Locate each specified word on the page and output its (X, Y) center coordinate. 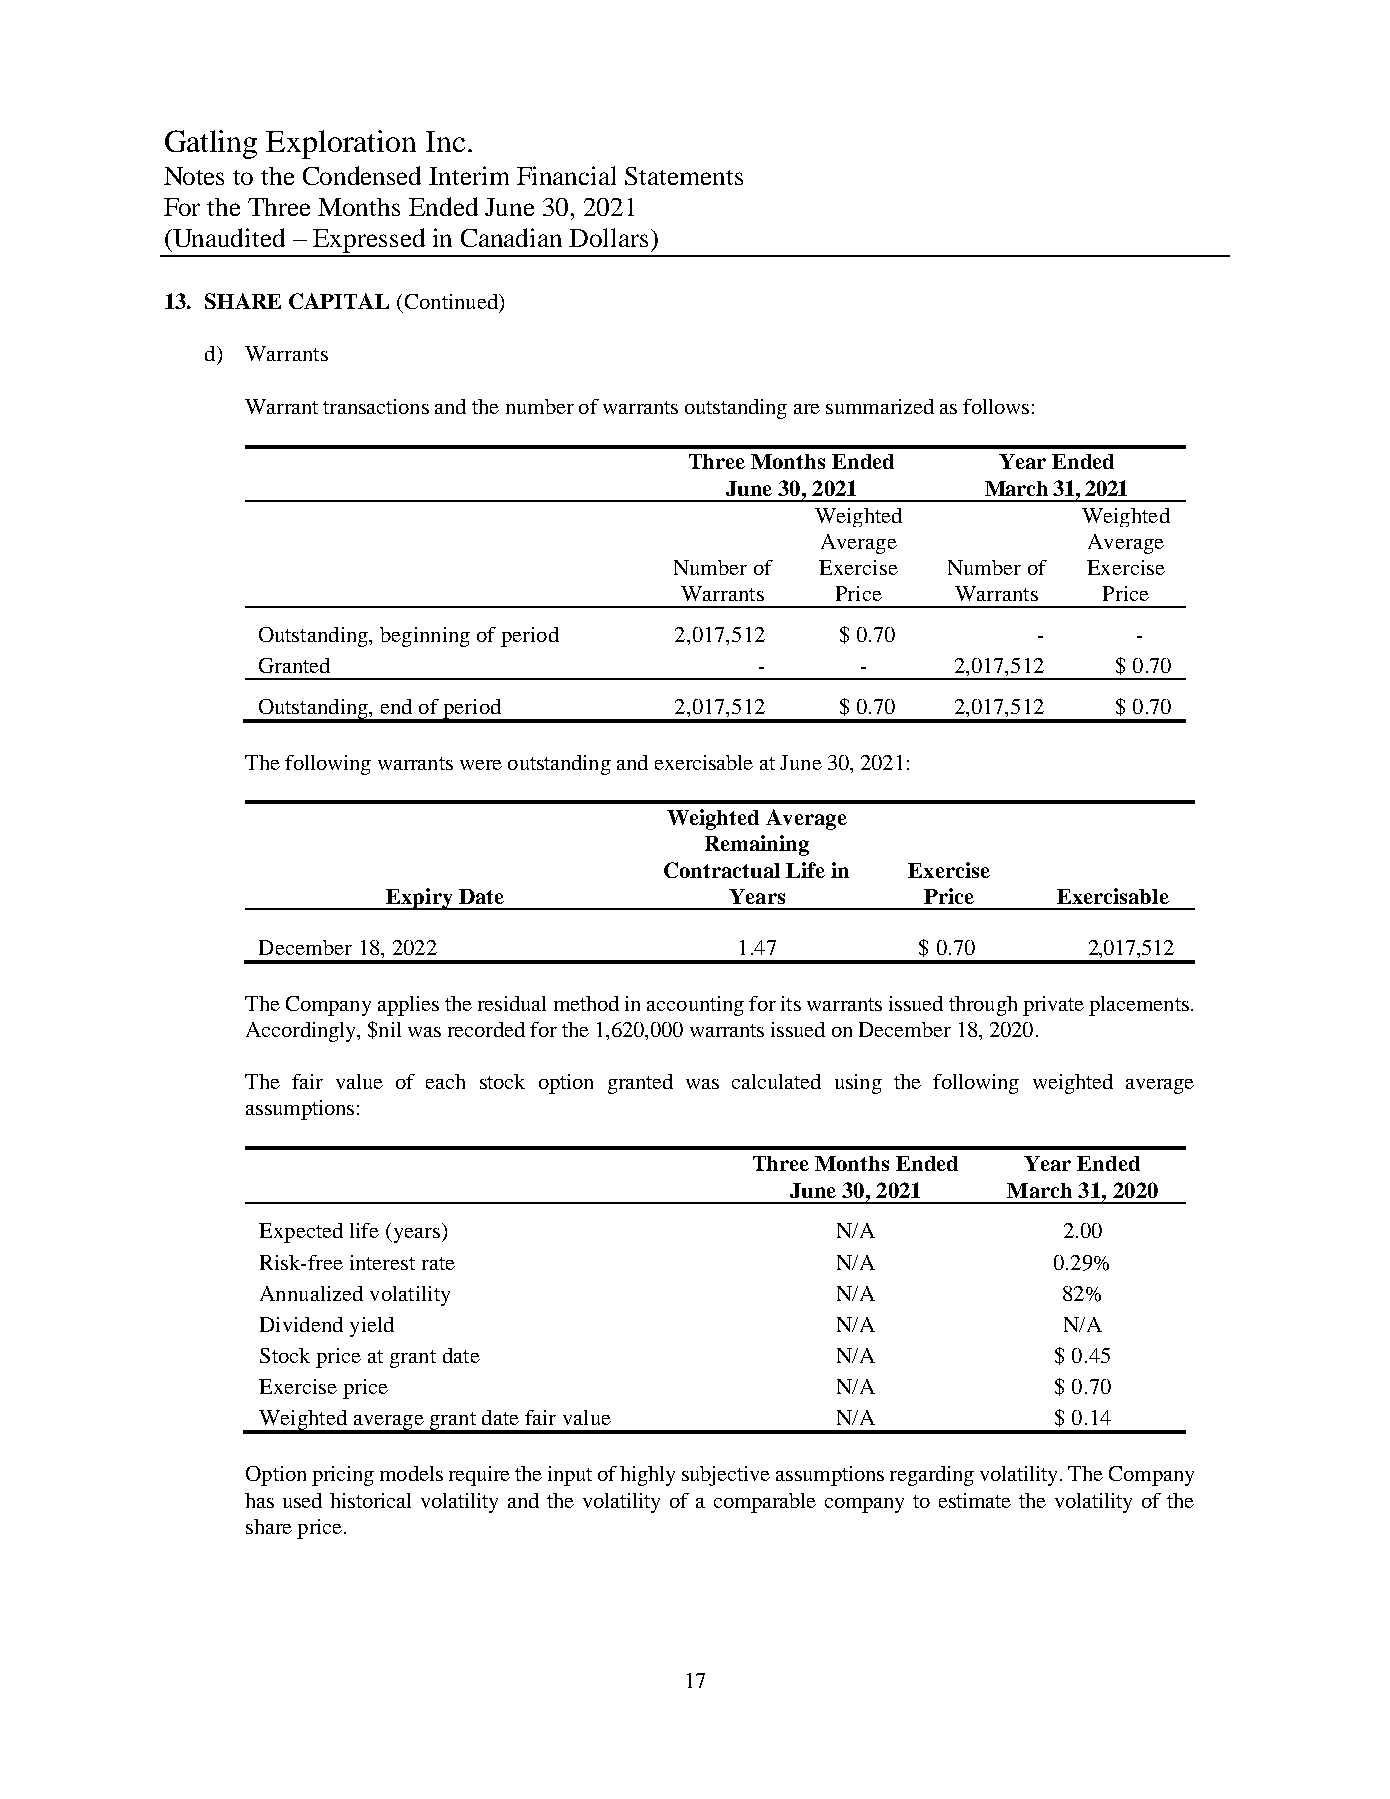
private (1053, 1006)
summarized (880, 406)
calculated (776, 1081)
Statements (684, 176)
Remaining (757, 845)
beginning (425, 637)
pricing (343, 1476)
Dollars (608, 237)
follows (996, 406)
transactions (376, 406)
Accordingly (302, 1032)
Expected (301, 1233)
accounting (695, 1006)
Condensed (362, 175)
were (481, 765)
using (858, 1084)
